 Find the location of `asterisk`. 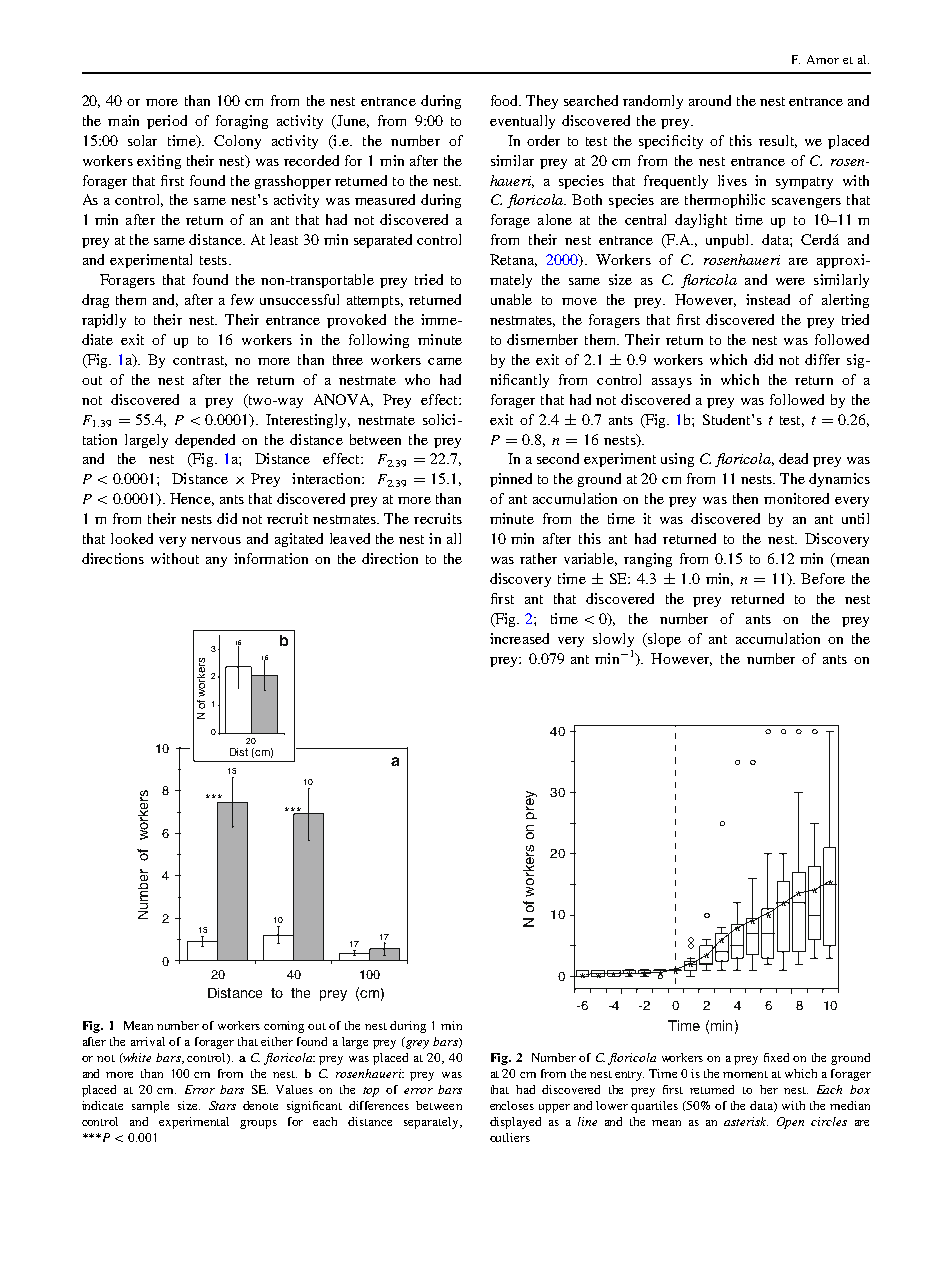

asterisk is located at coordinates (746, 1121).
